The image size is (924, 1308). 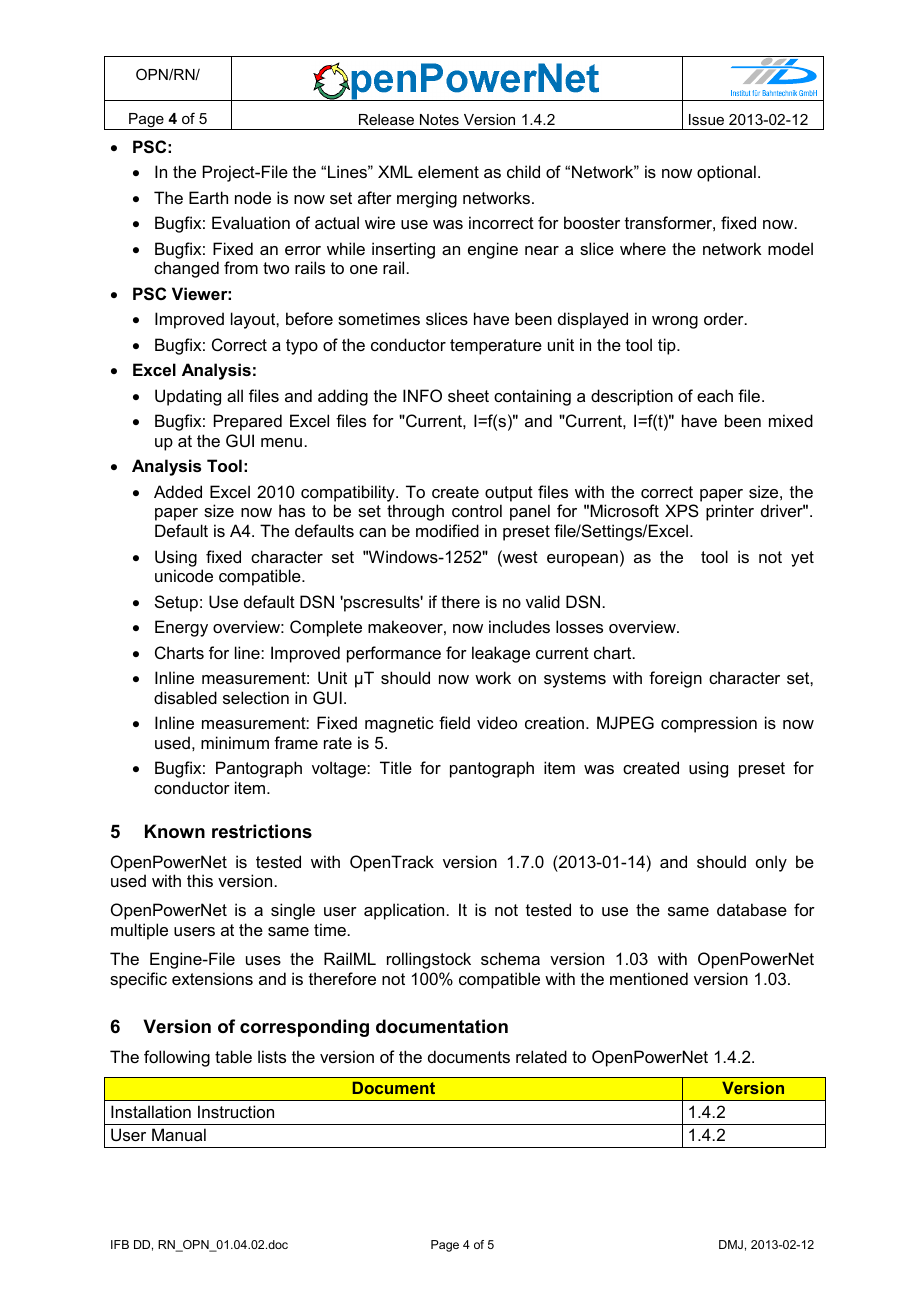 What do you see at coordinates (208, 197) in the screenshot?
I see `Earth` at bounding box center [208, 197].
